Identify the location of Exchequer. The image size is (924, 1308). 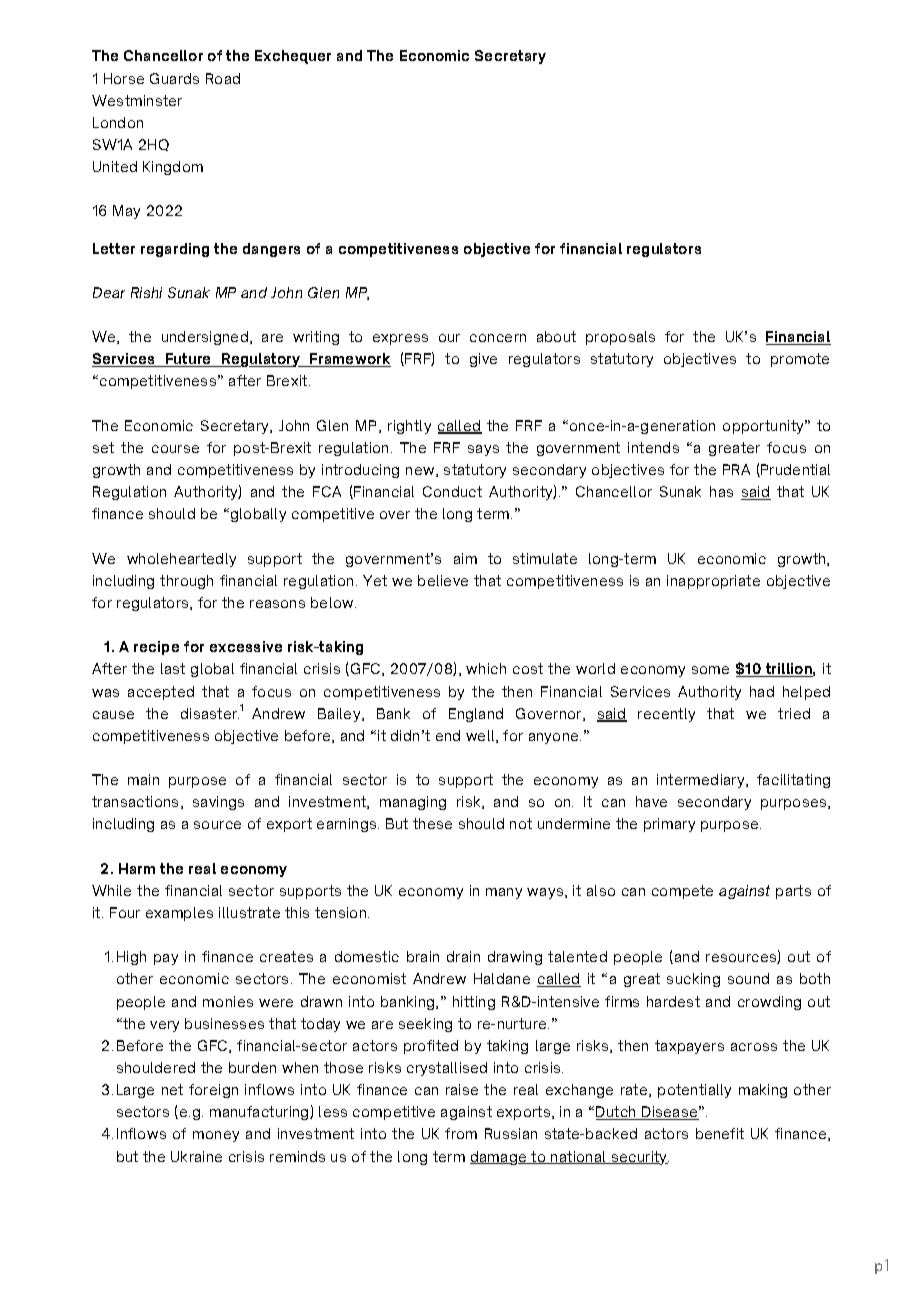
(293, 57).
